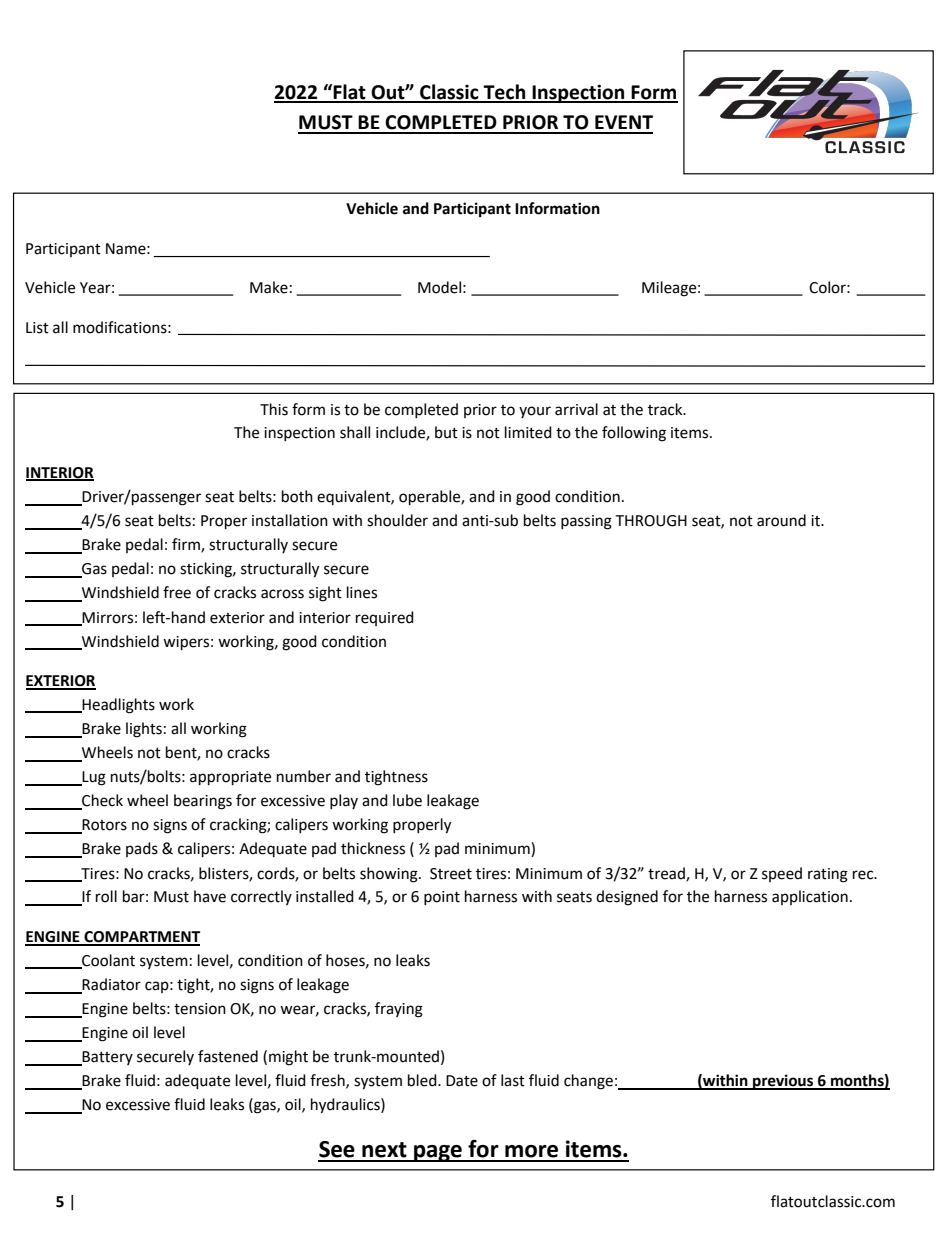 This screenshot has width=952, height=1233. What do you see at coordinates (666, 409) in the screenshot?
I see `track` at bounding box center [666, 409].
